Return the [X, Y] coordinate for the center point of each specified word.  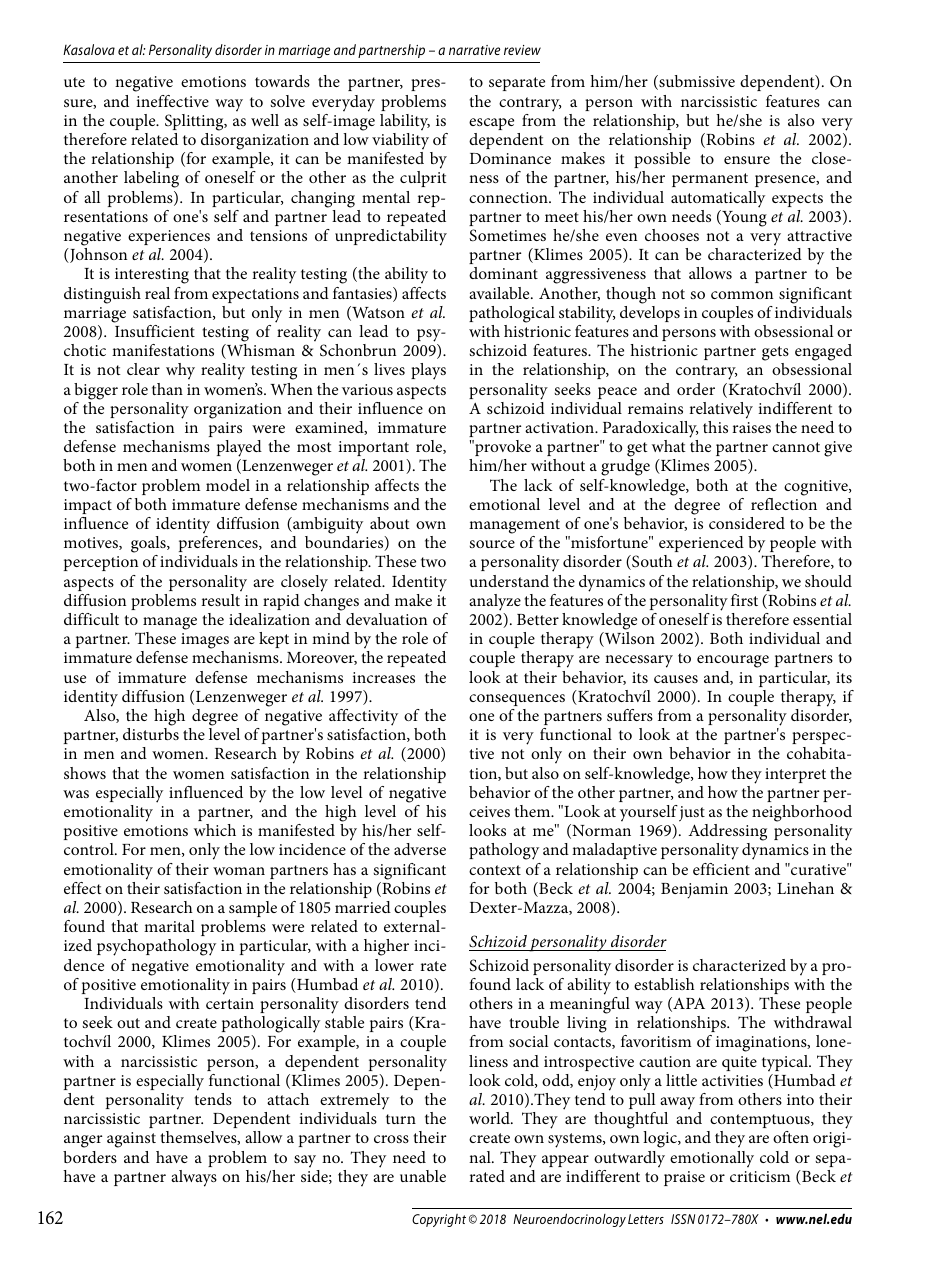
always [194, 1178]
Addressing [727, 834]
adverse [420, 849]
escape [491, 124]
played [239, 450]
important [373, 448]
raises [751, 427]
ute [74, 82]
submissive [696, 82]
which [215, 830]
